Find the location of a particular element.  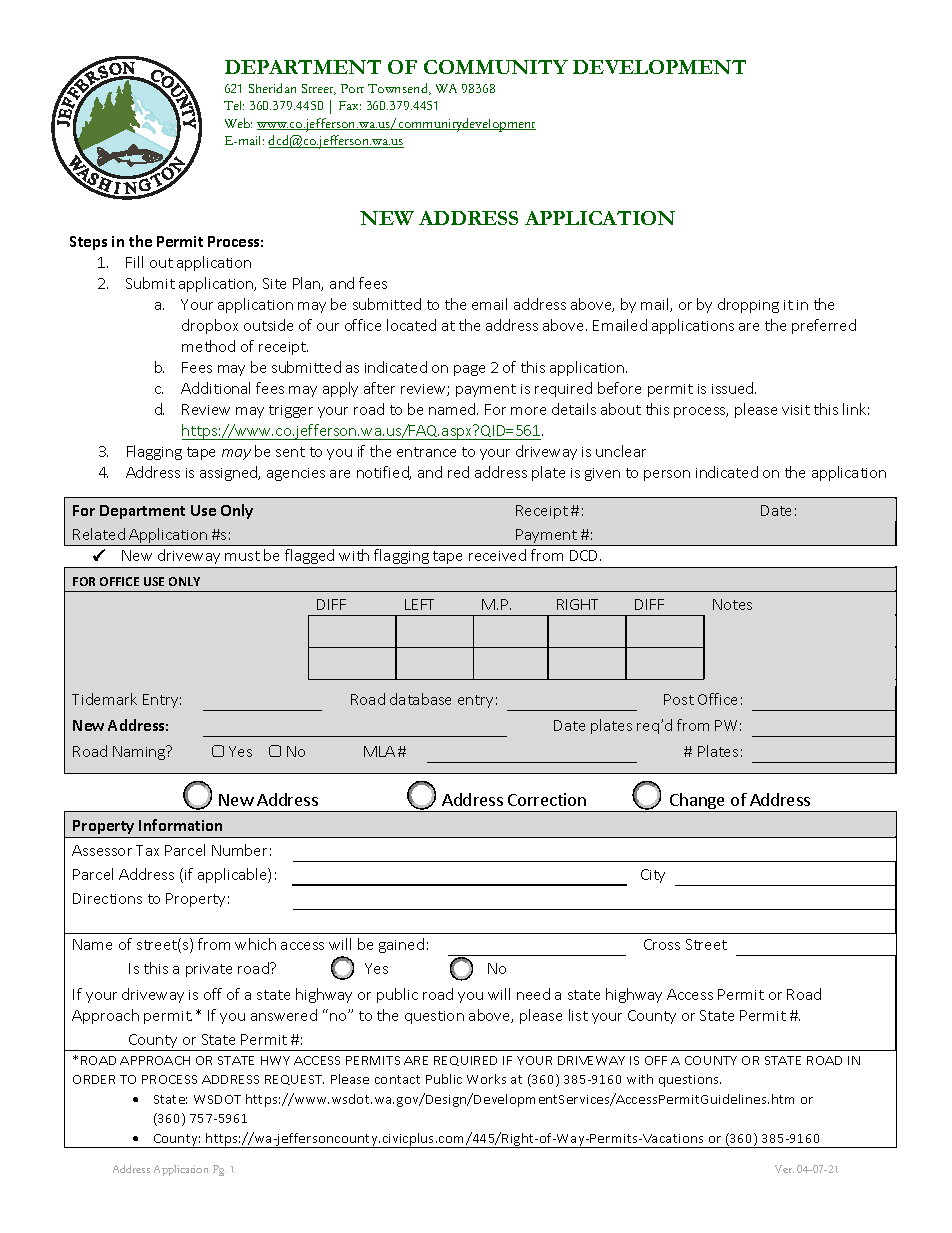

Tel is located at coordinates (234, 105).
